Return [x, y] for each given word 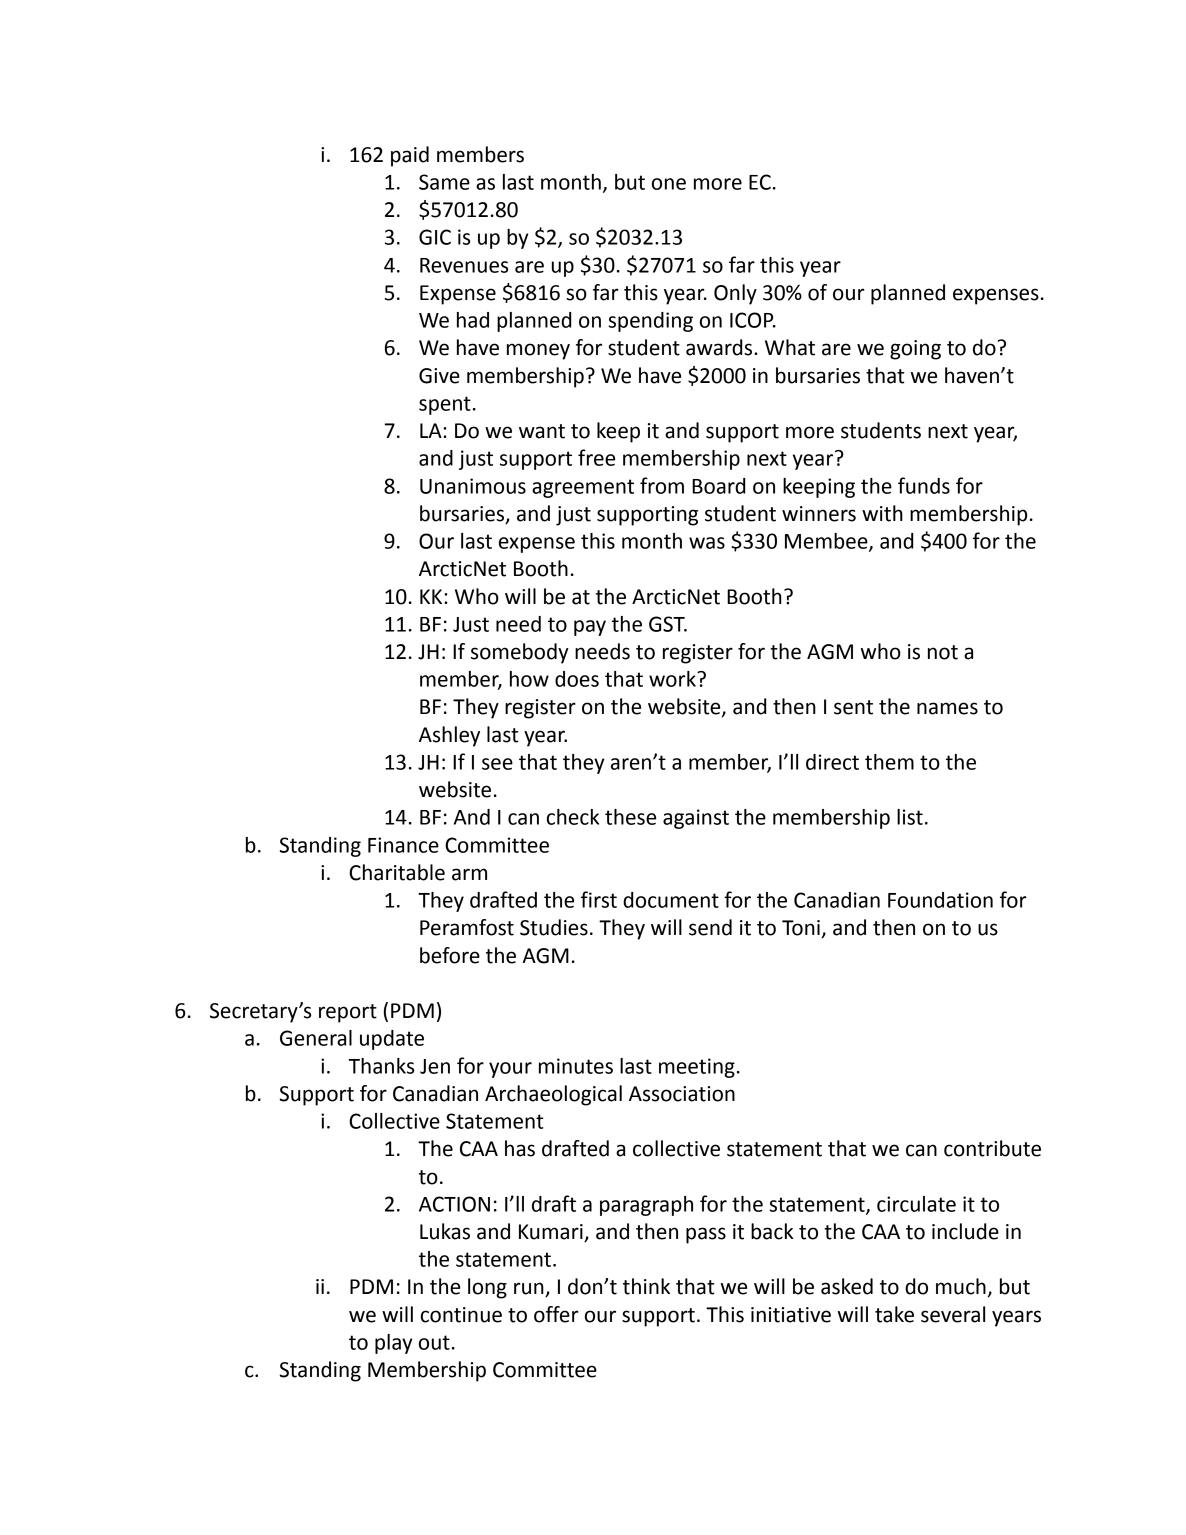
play [393, 1344]
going [915, 350]
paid [410, 156]
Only [735, 294]
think [646, 1286]
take [894, 1314]
